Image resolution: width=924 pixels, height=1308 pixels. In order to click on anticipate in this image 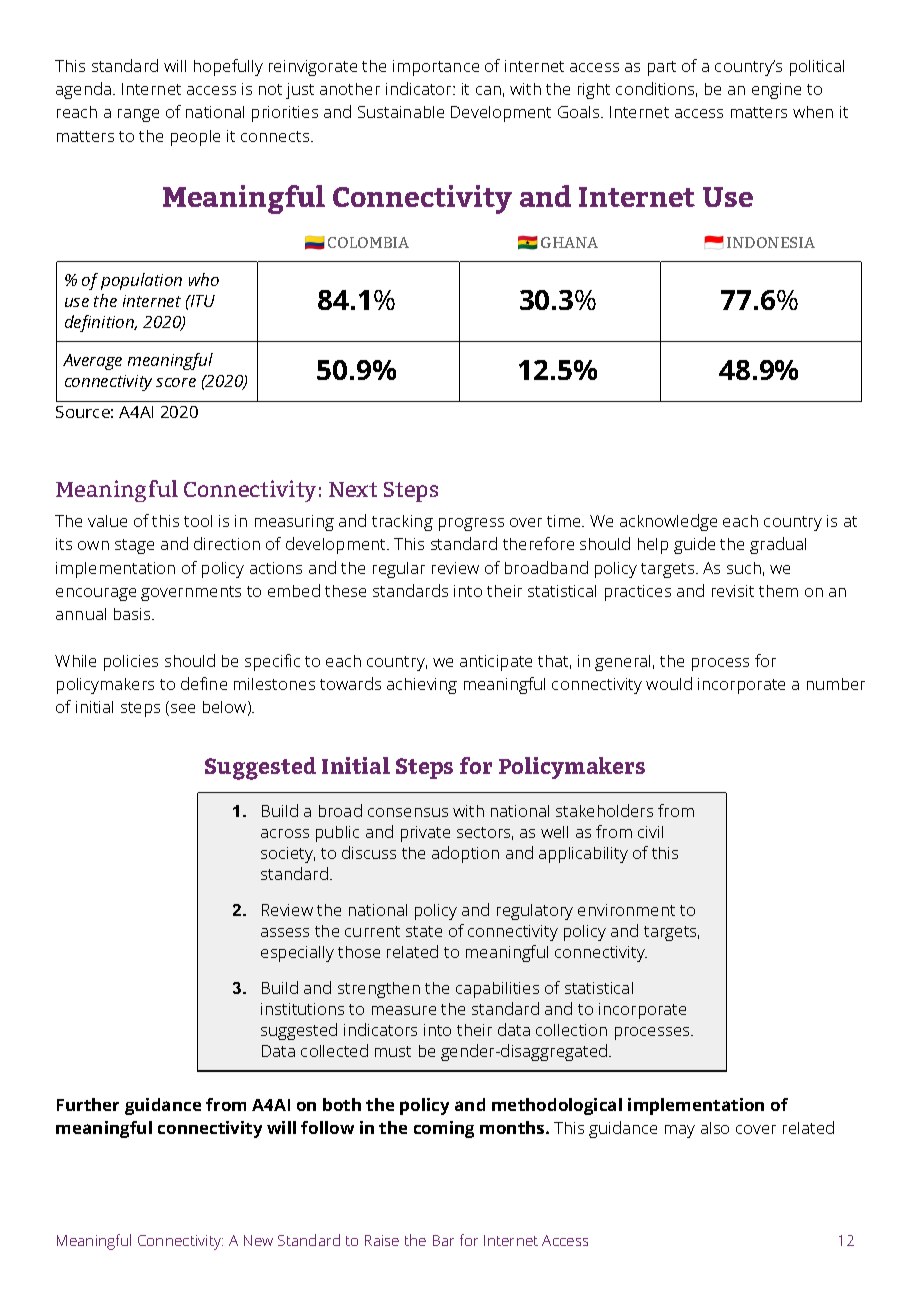, I will do `click(496, 663)`.
